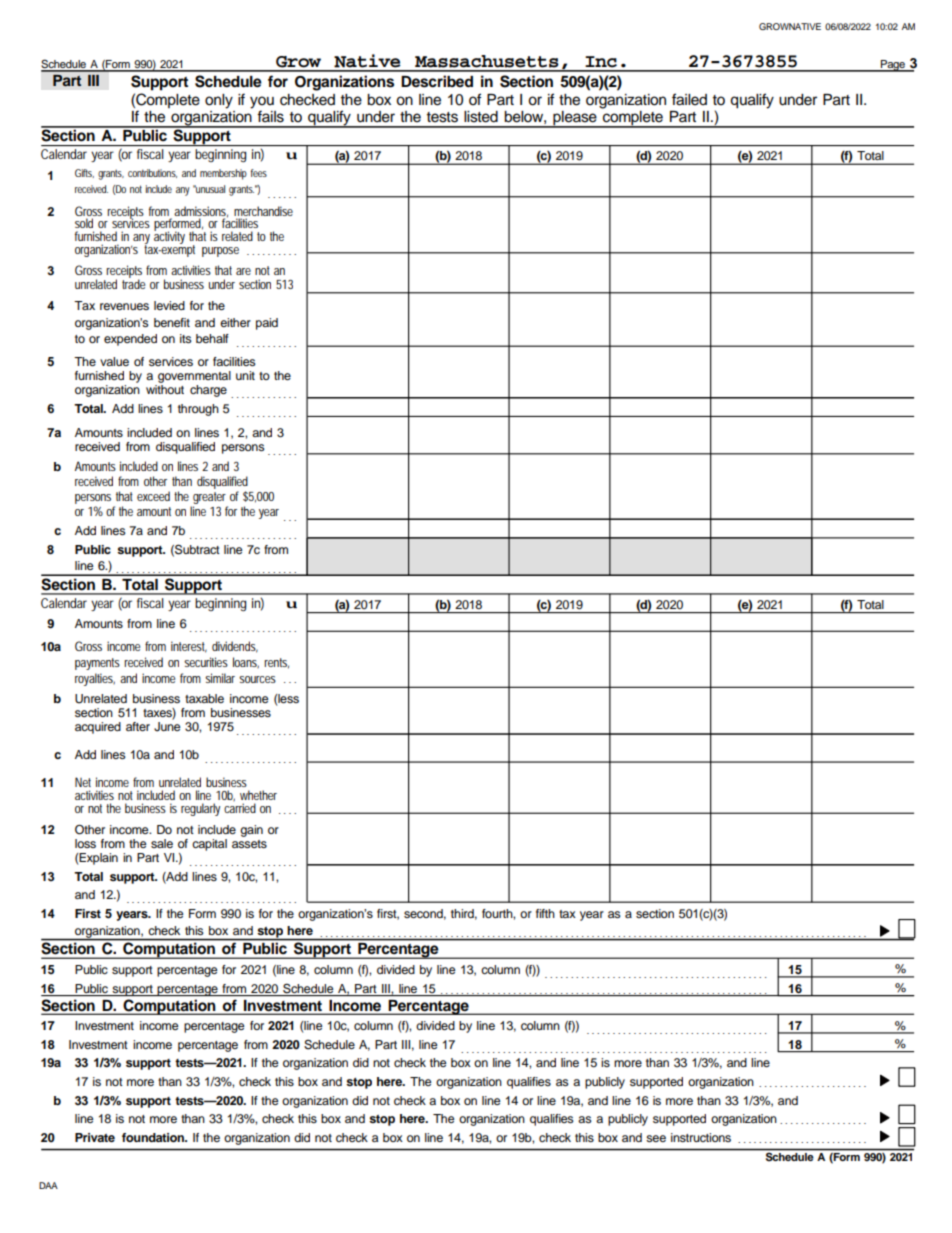 The image size is (952, 1233). I want to click on failed, so click(689, 99).
